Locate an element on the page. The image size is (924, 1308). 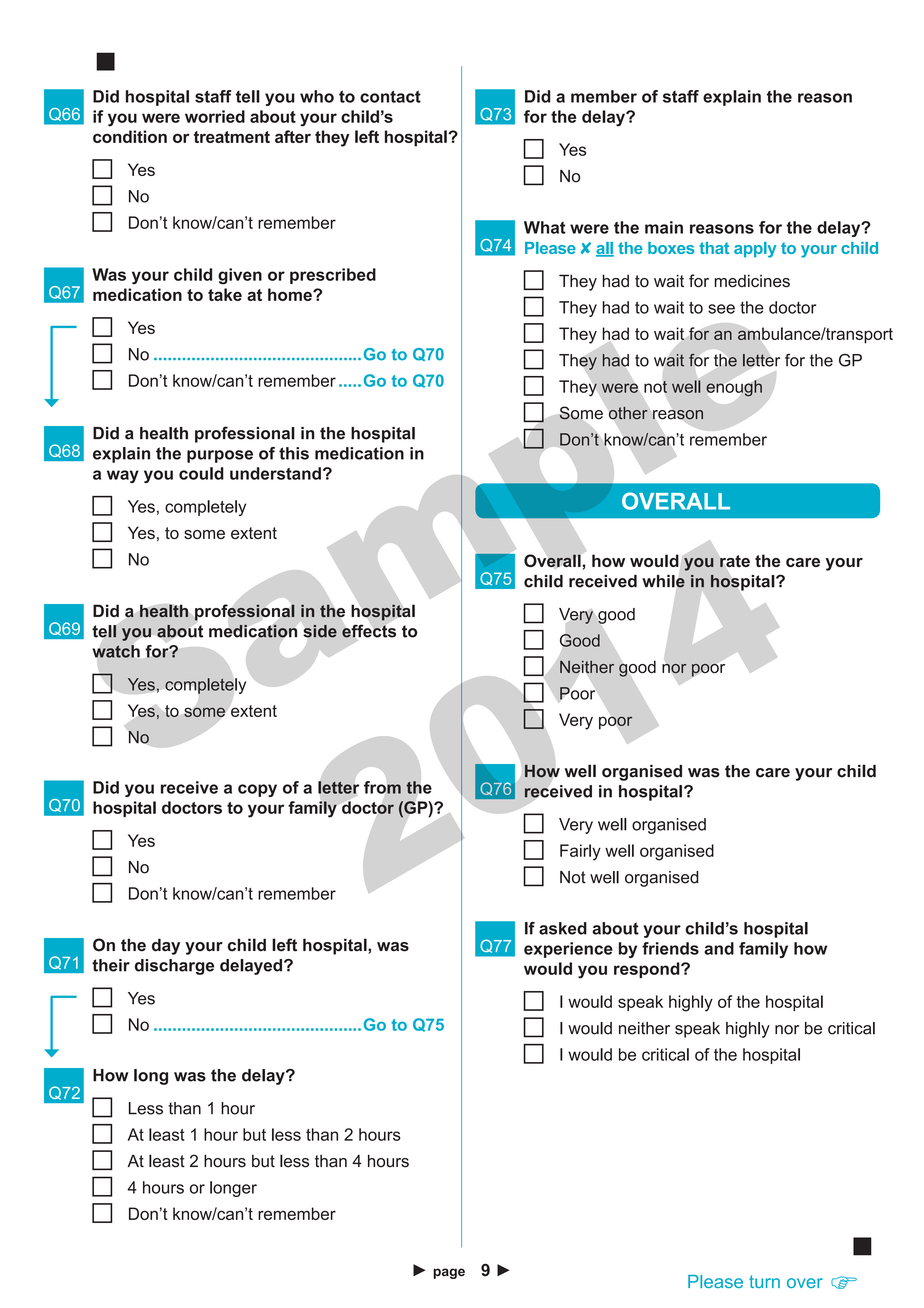
watch is located at coordinates (116, 651).
